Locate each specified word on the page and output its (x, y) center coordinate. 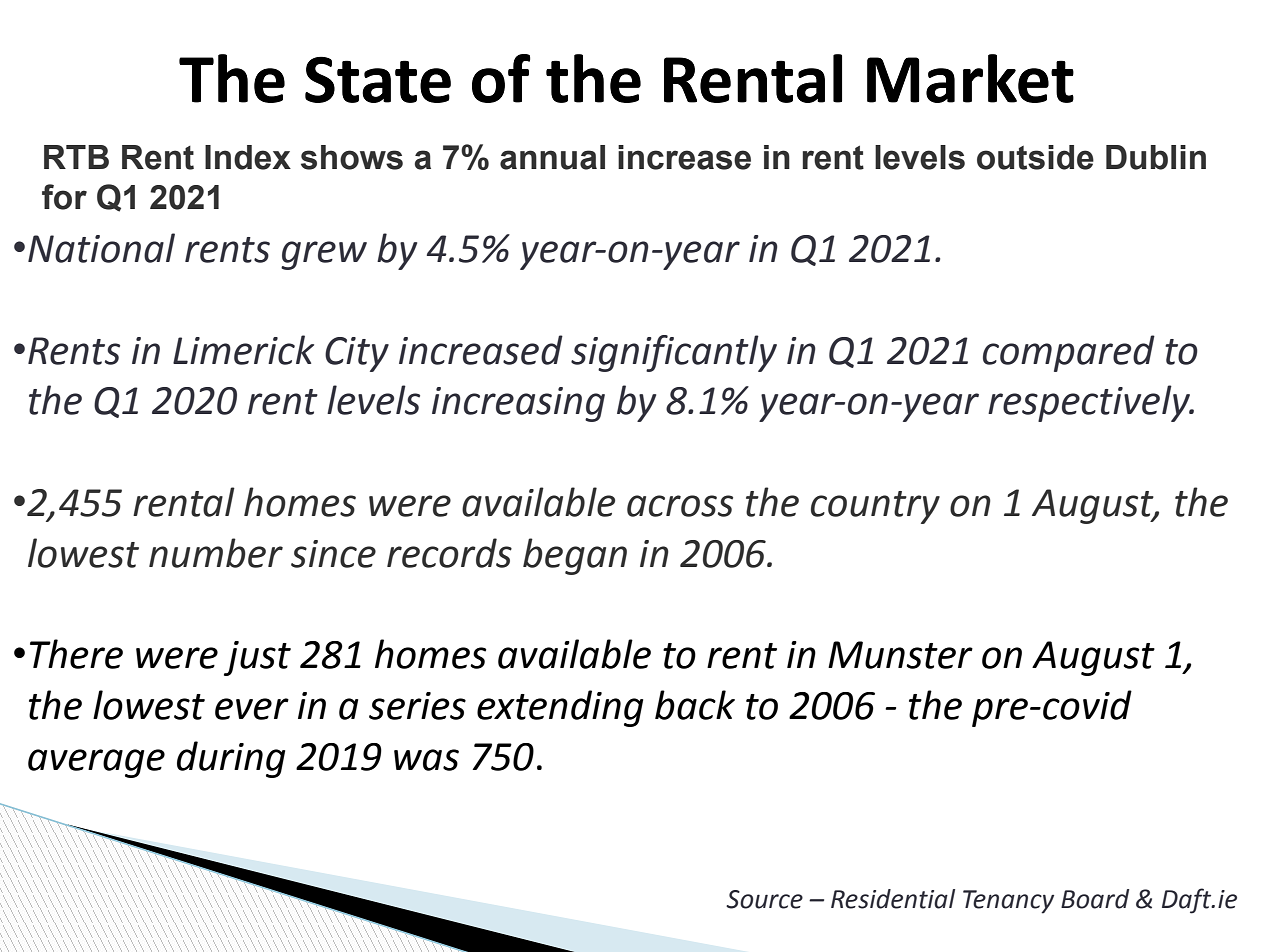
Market (970, 78)
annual (552, 157)
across (680, 506)
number (216, 553)
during (231, 759)
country (875, 507)
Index (248, 157)
